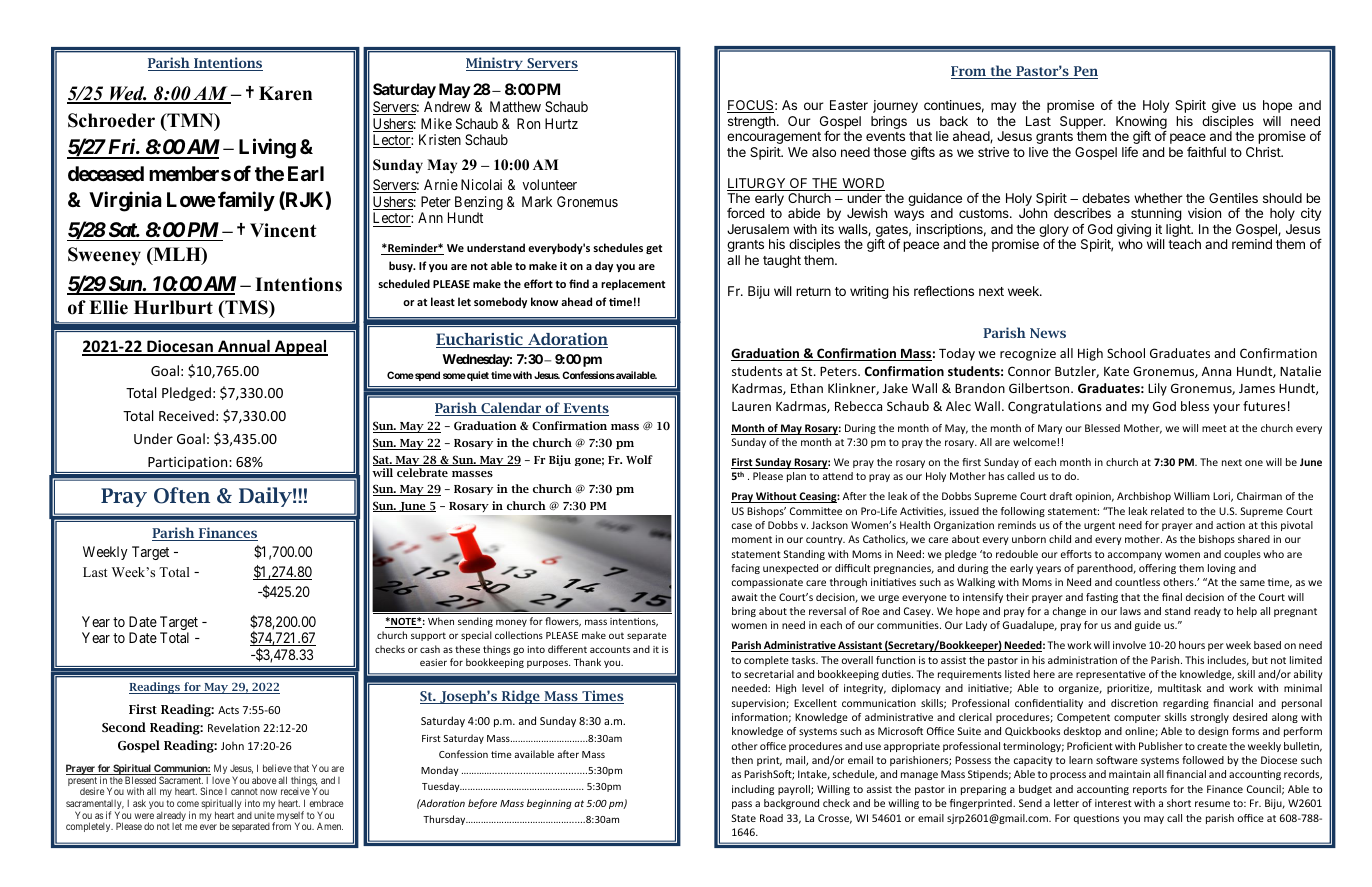  I want to click on give, so click(1224, 106).
